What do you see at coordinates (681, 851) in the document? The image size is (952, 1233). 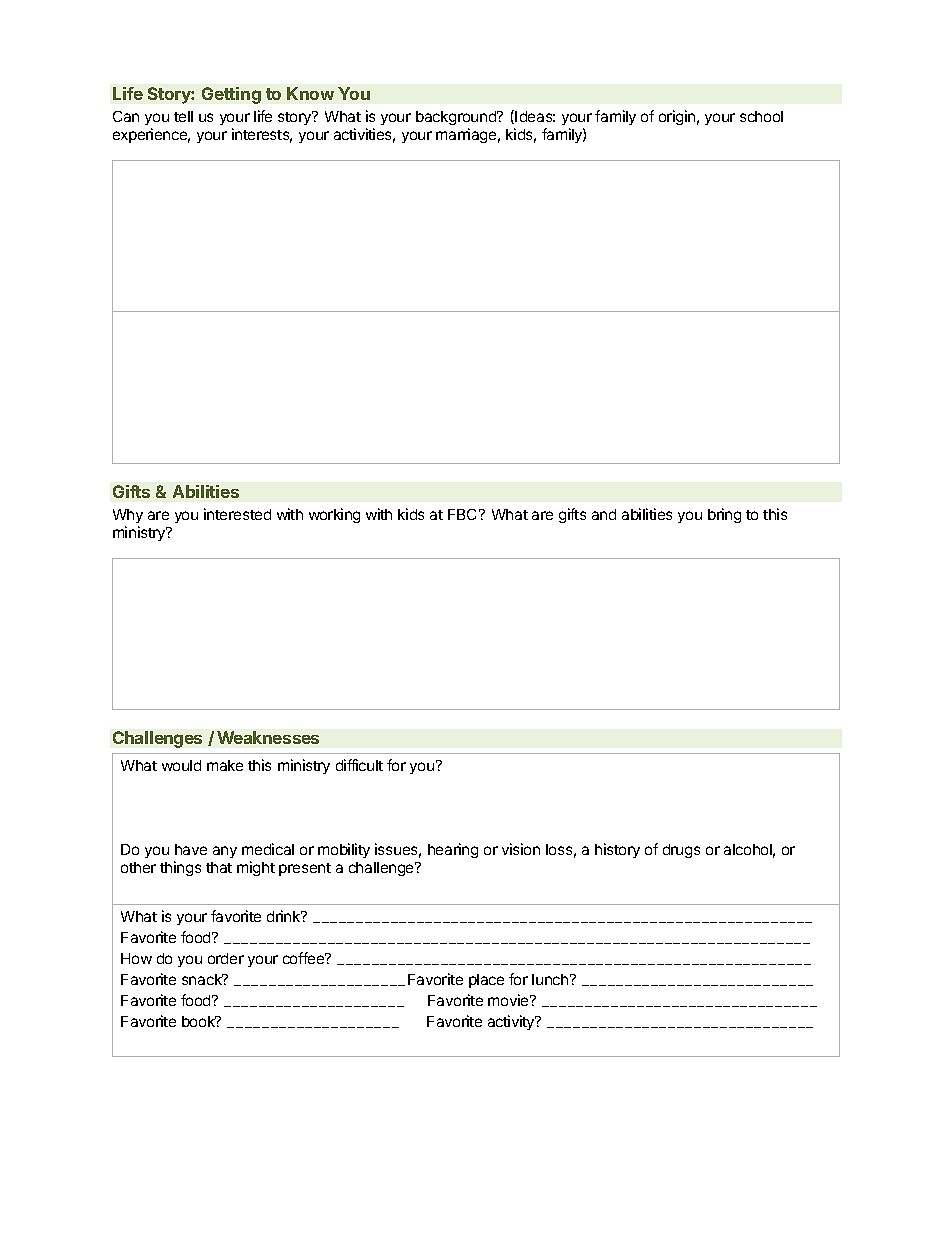 I see `drugs` at bounding box center [681, 851].
